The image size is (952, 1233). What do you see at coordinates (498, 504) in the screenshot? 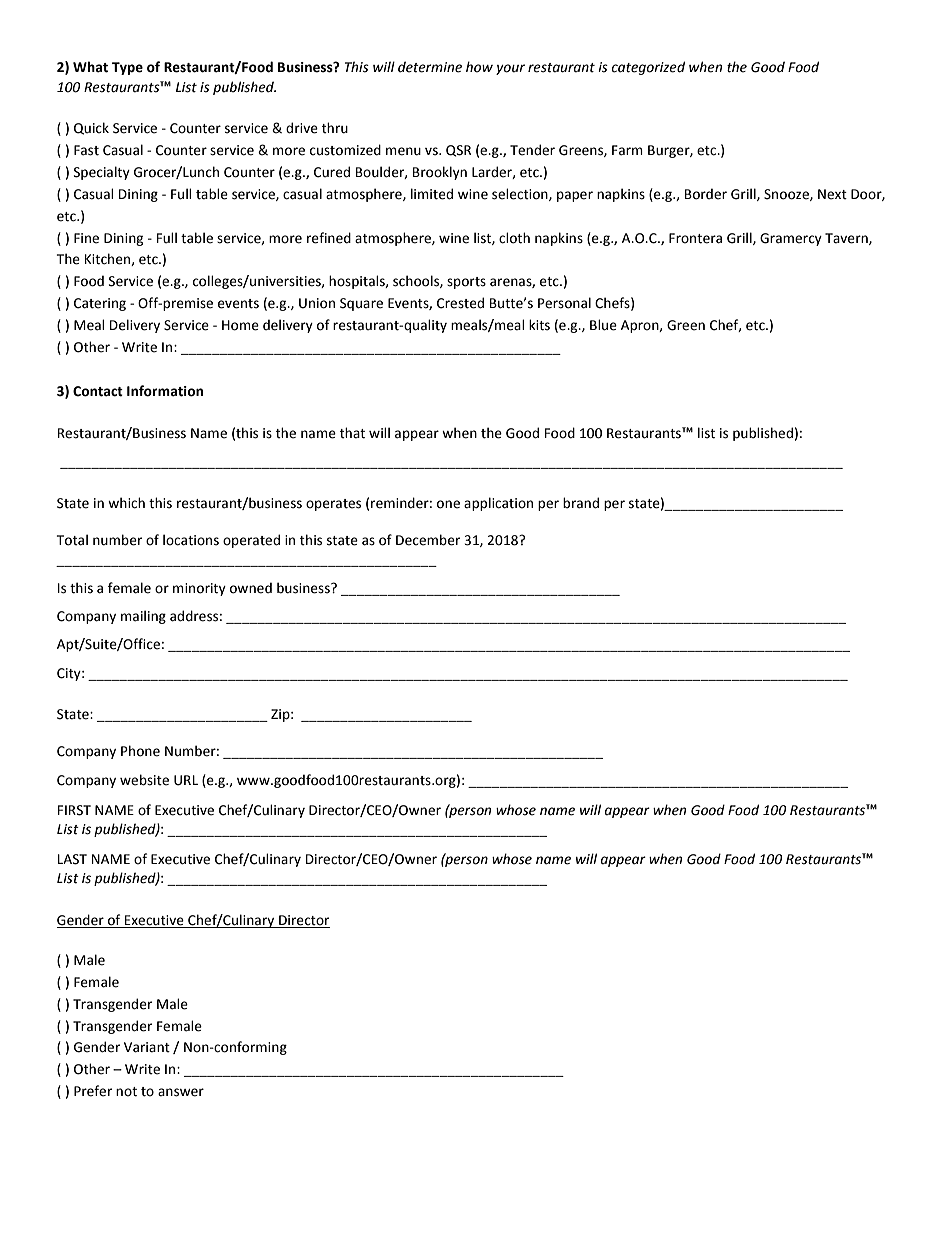
I see `application` at bounding box center [498, 504].
